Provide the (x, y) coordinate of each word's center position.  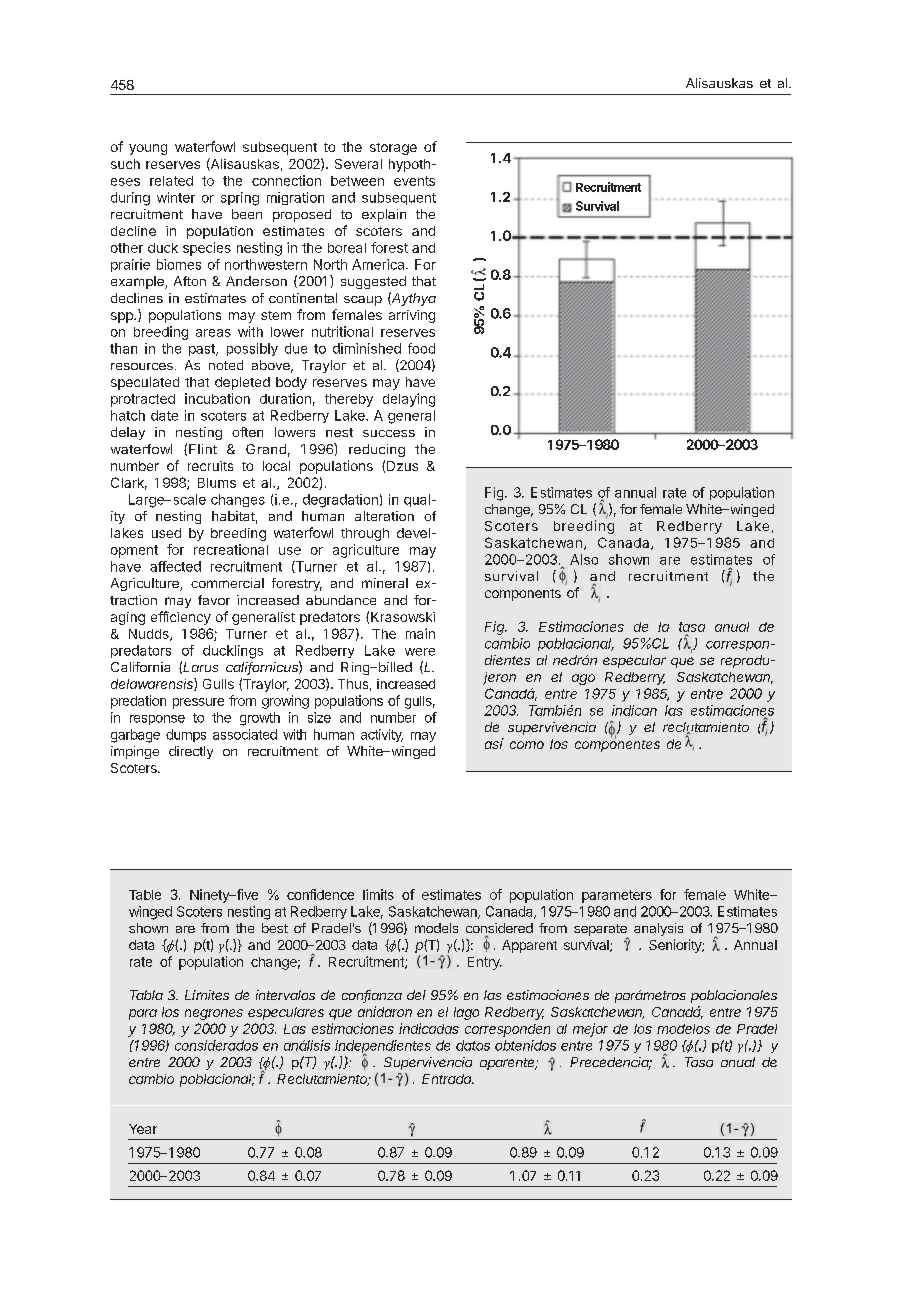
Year (143, 1129)
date (164, 415)
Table (145, 895)
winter (176, 197)
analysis (658, 929)
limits (378, 894)
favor (214, 600)
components (523, 595)
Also (584, 559)
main (420, 633)
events (414, 181)
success (389, 433)
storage (393, 149)
